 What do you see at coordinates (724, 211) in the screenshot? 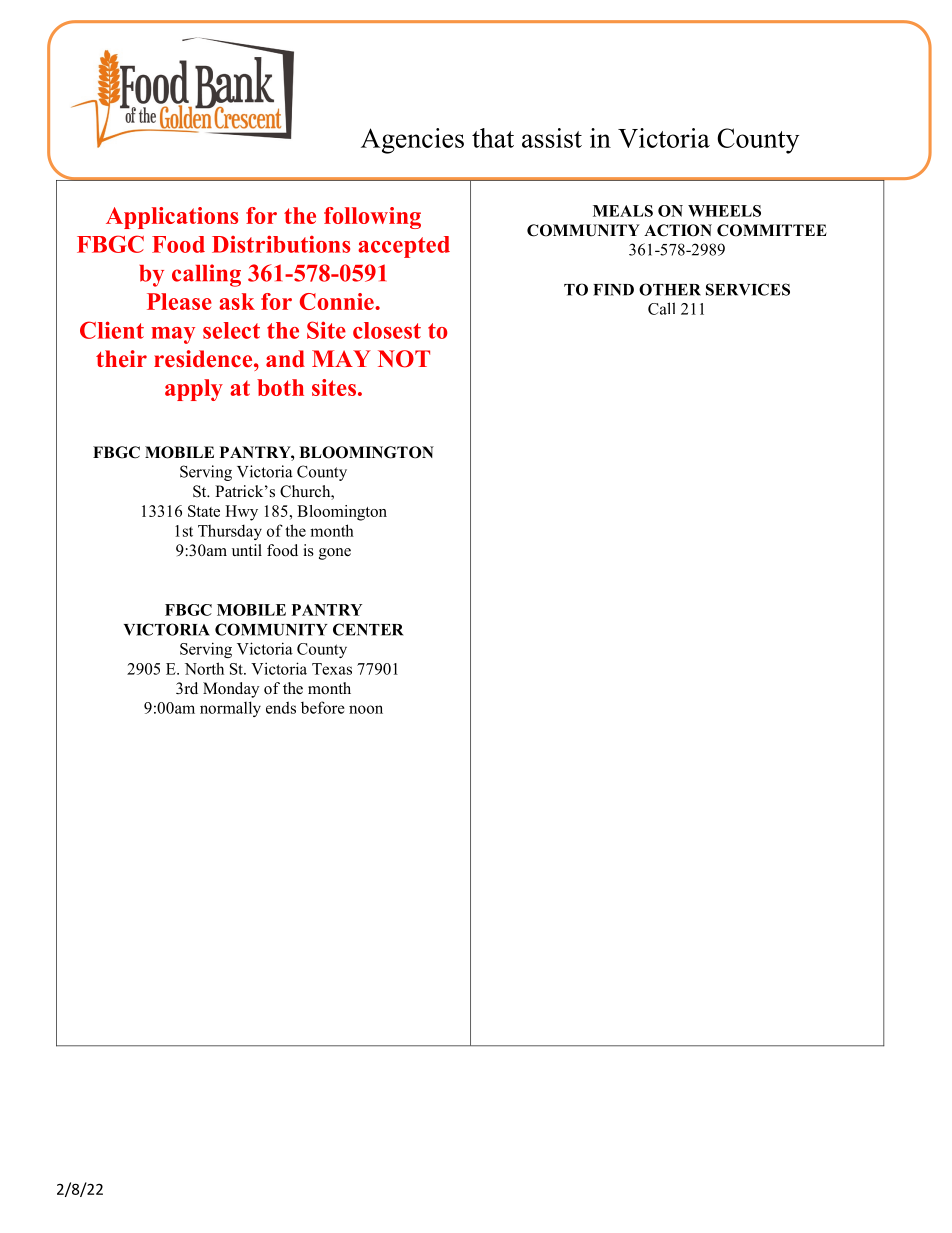
I see `WHEELS` at bounding box center [724, 211].
